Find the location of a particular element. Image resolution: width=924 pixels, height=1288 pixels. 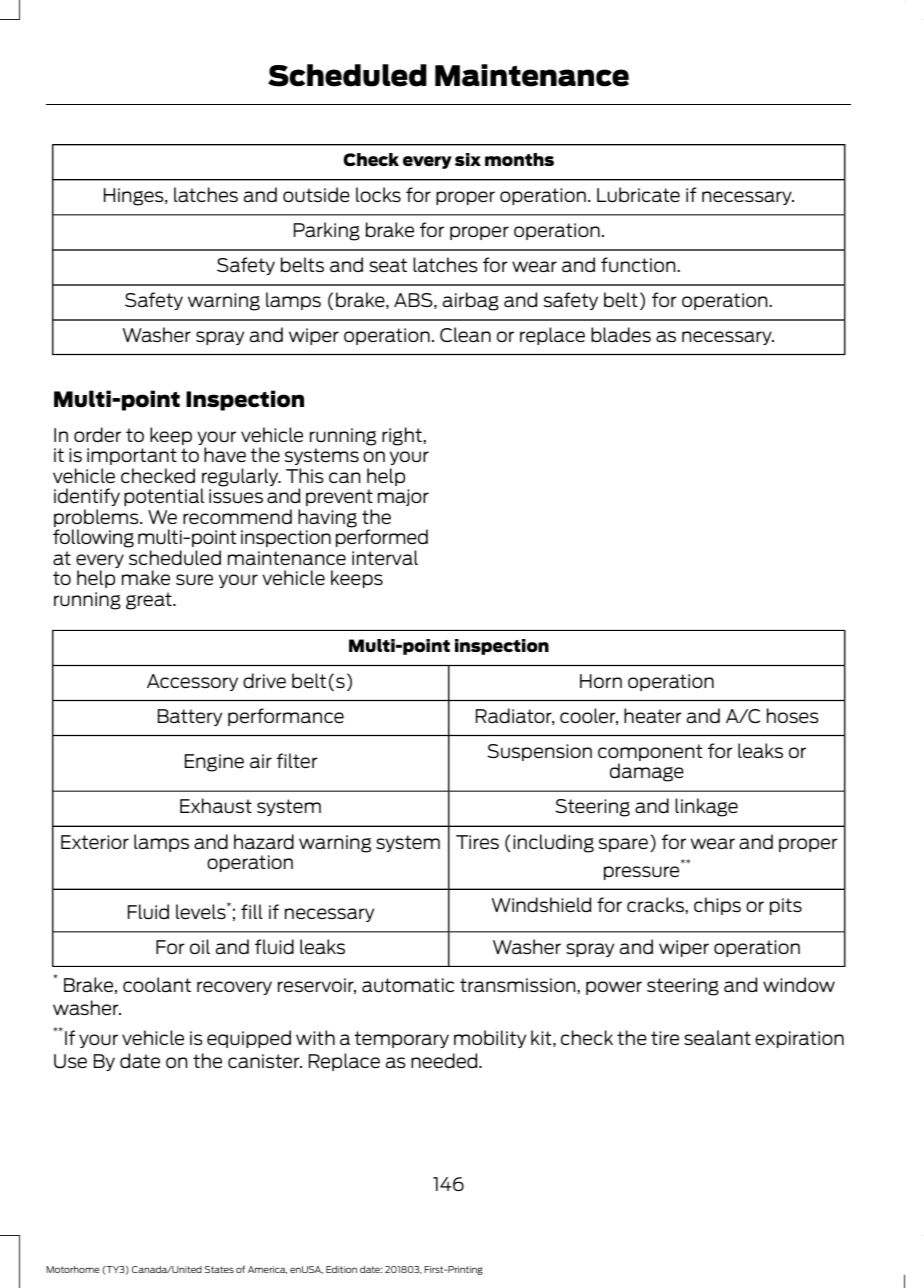

sealant is located at coordinates (717, 1037).
